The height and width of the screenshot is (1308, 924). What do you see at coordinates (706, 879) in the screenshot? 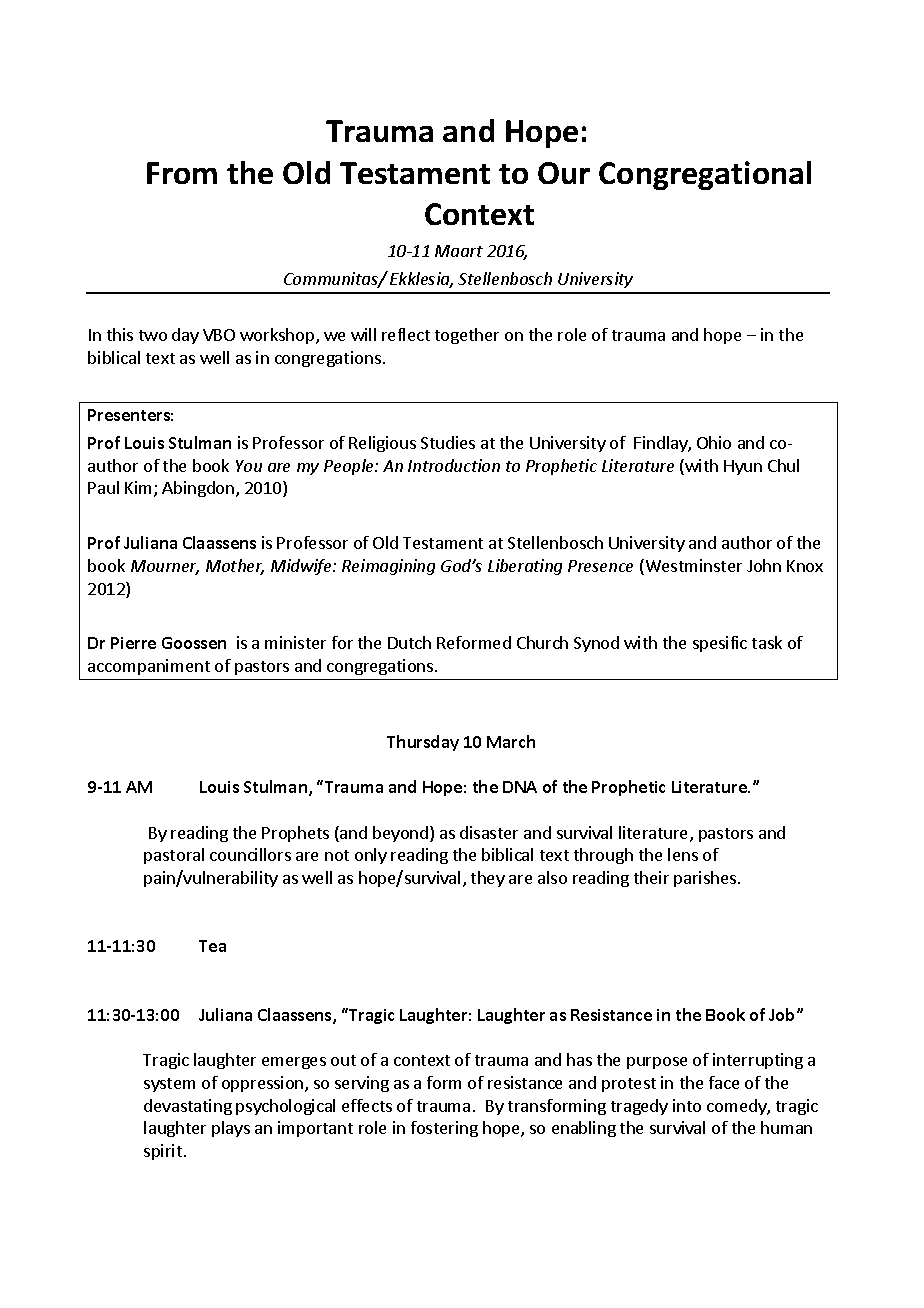
I see `parishes` at bounding box center [706, 879].
